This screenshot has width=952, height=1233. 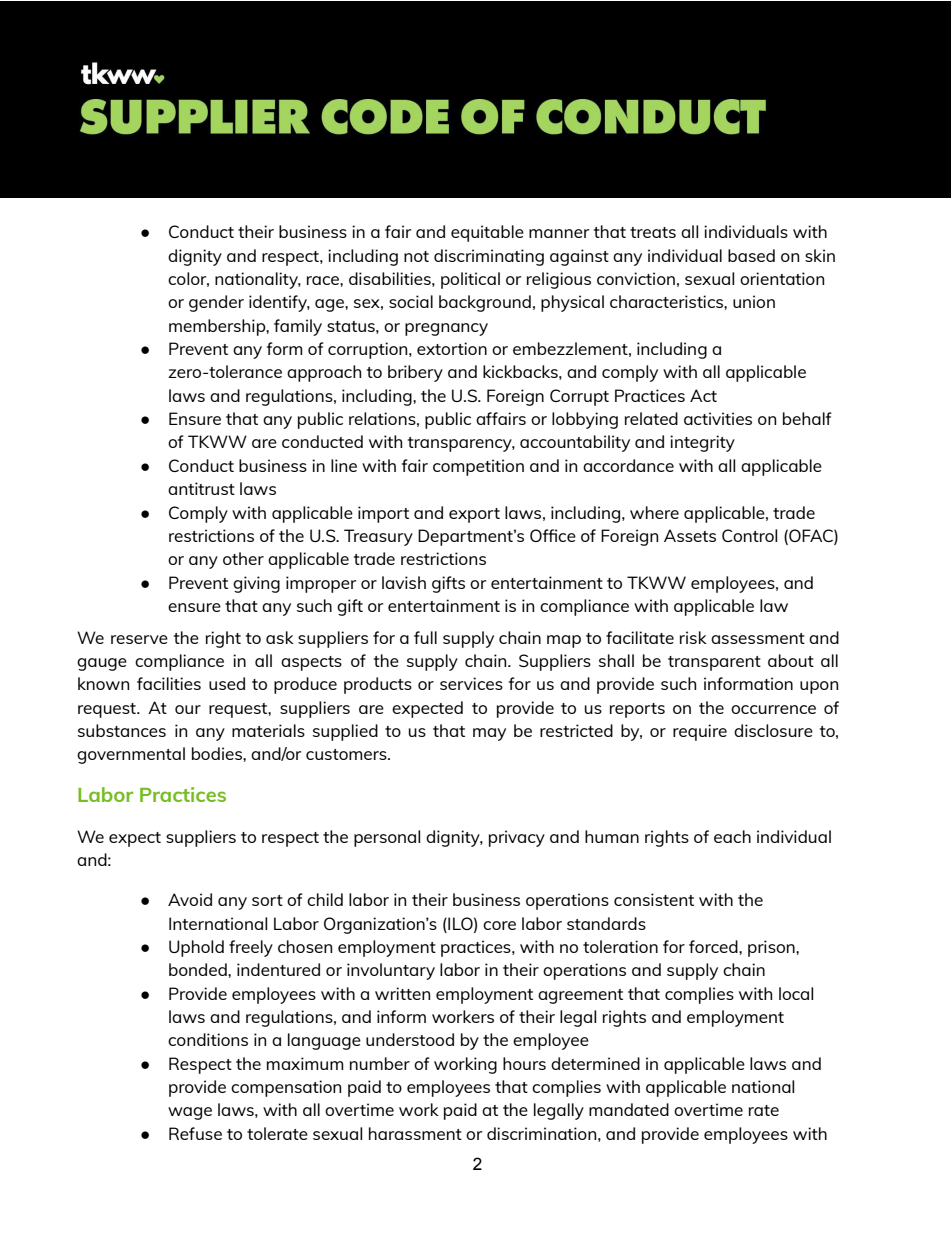 I want to click on discriminating, so click(x=489, y=257).
